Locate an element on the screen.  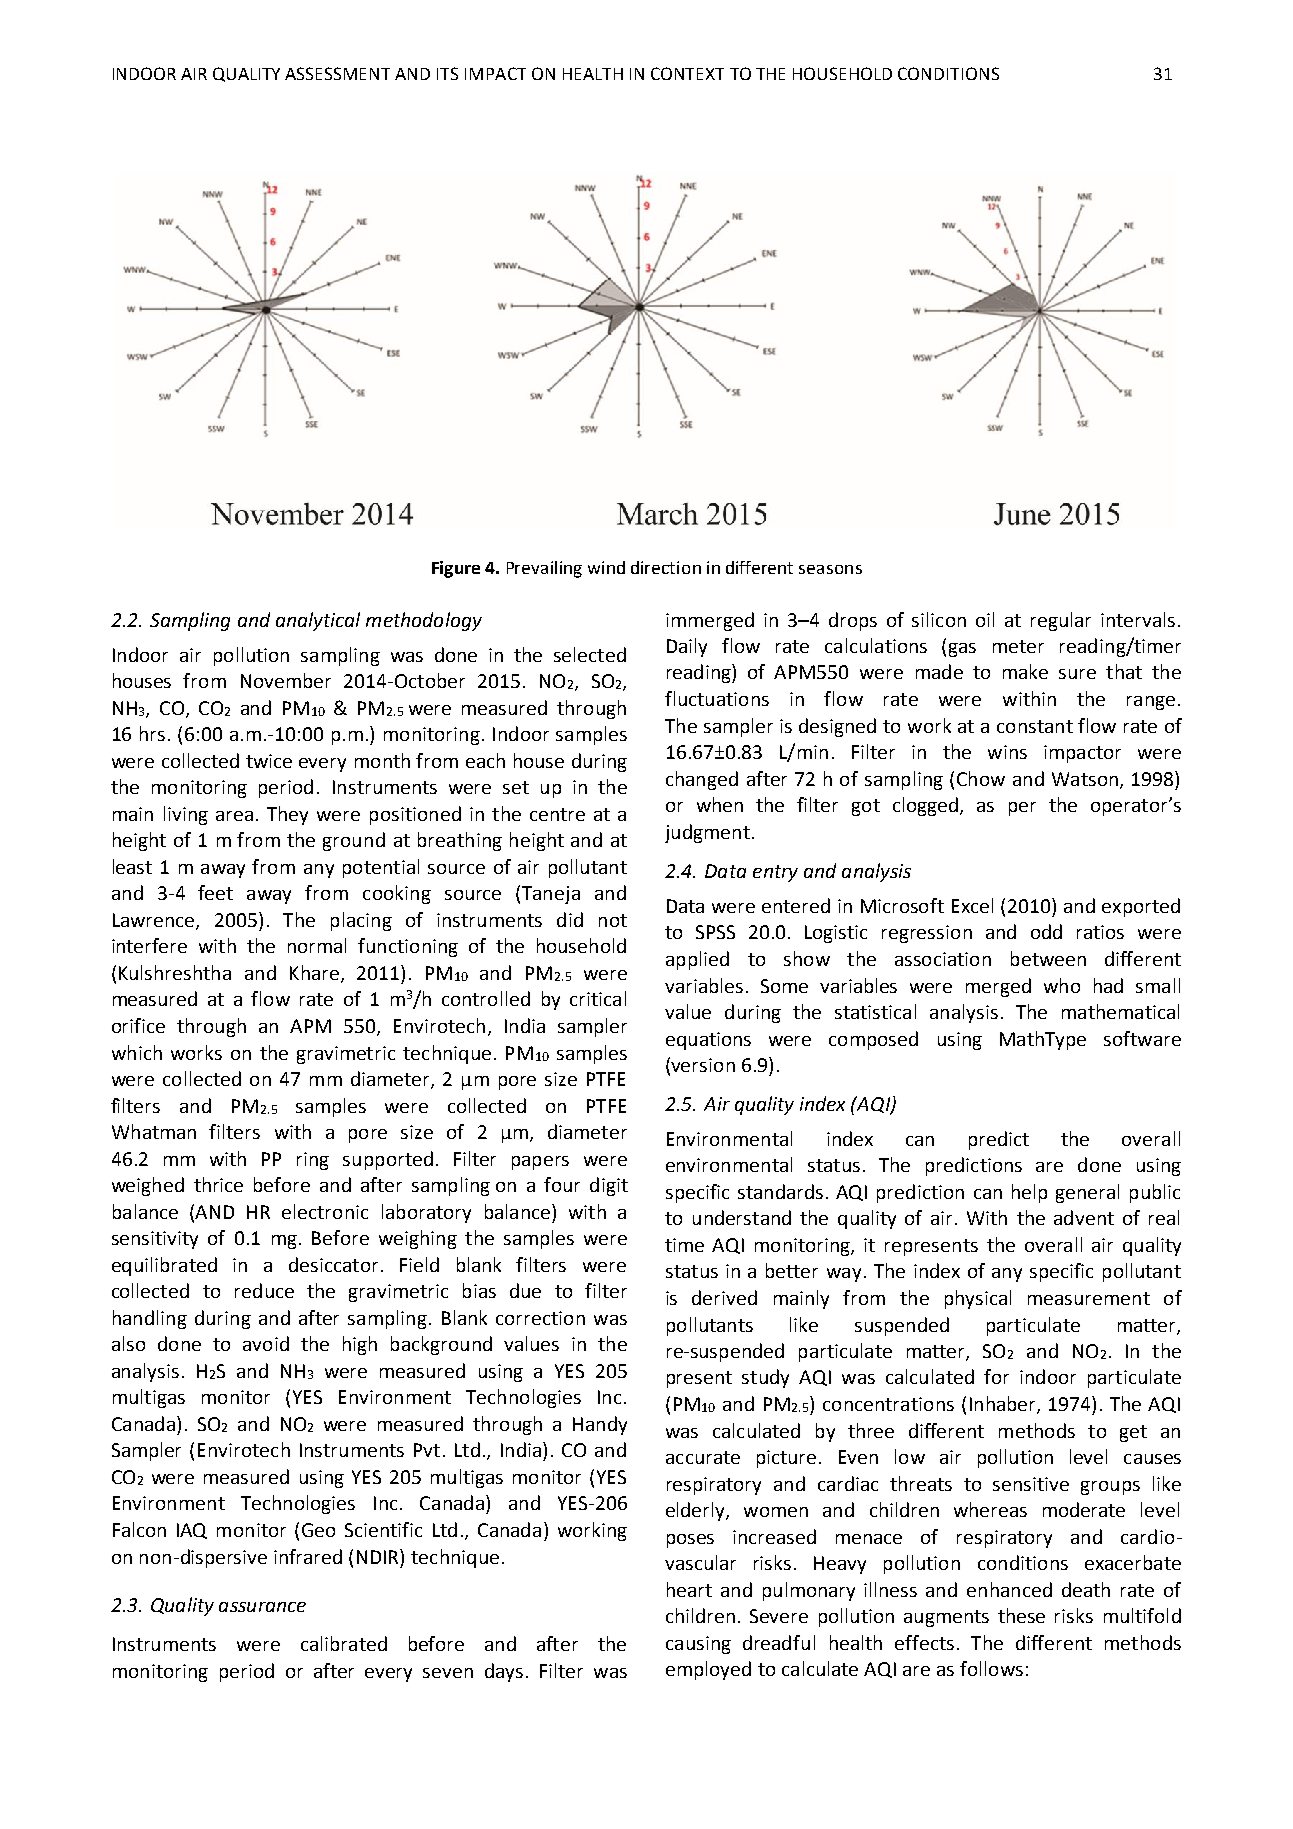
regular is located at coordinates (1061, 621).
